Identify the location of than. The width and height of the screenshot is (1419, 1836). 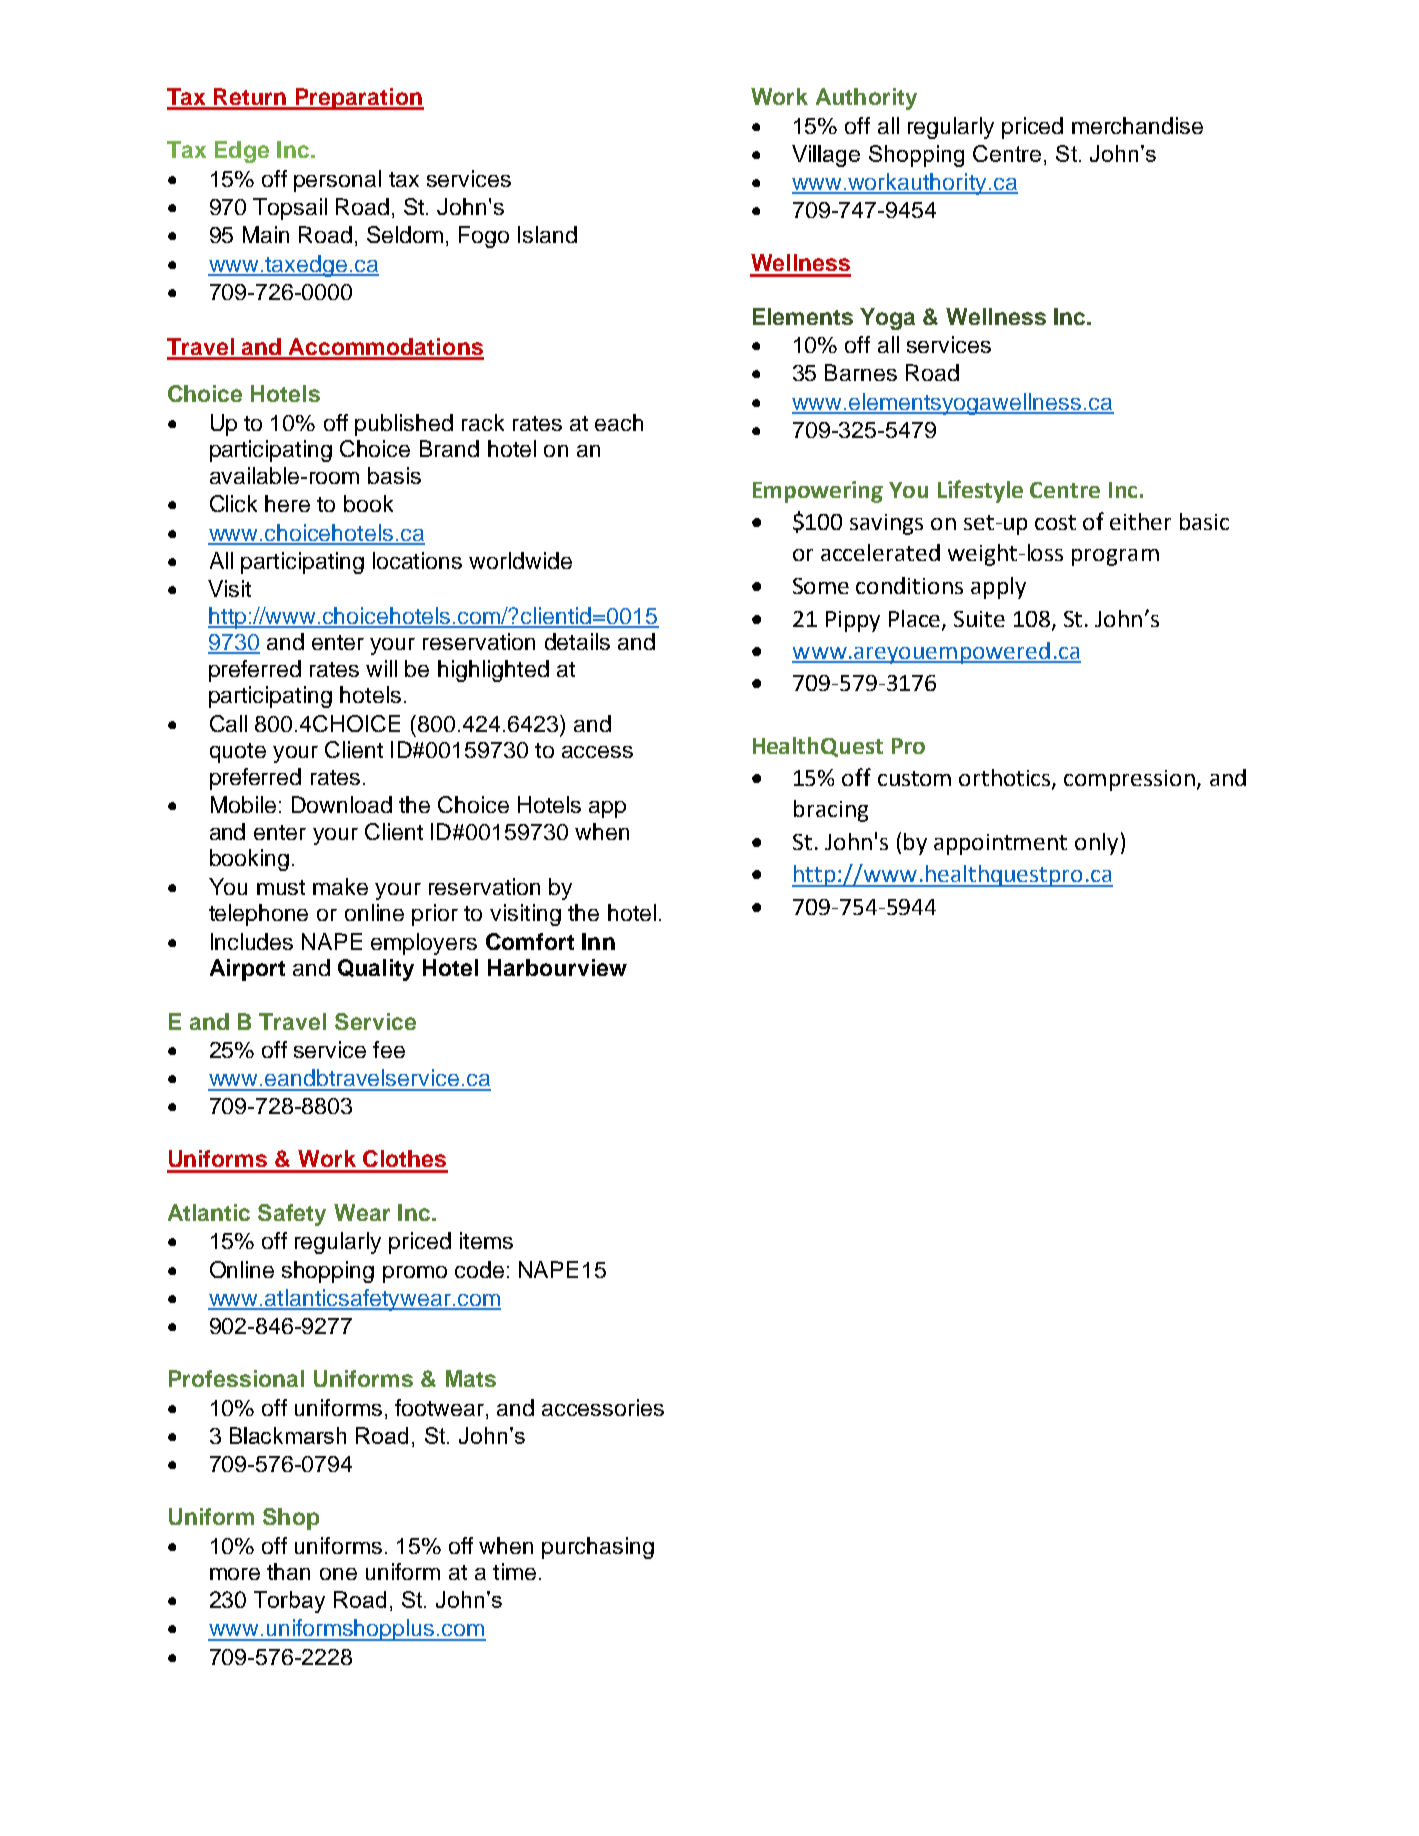
(288, 1571).
